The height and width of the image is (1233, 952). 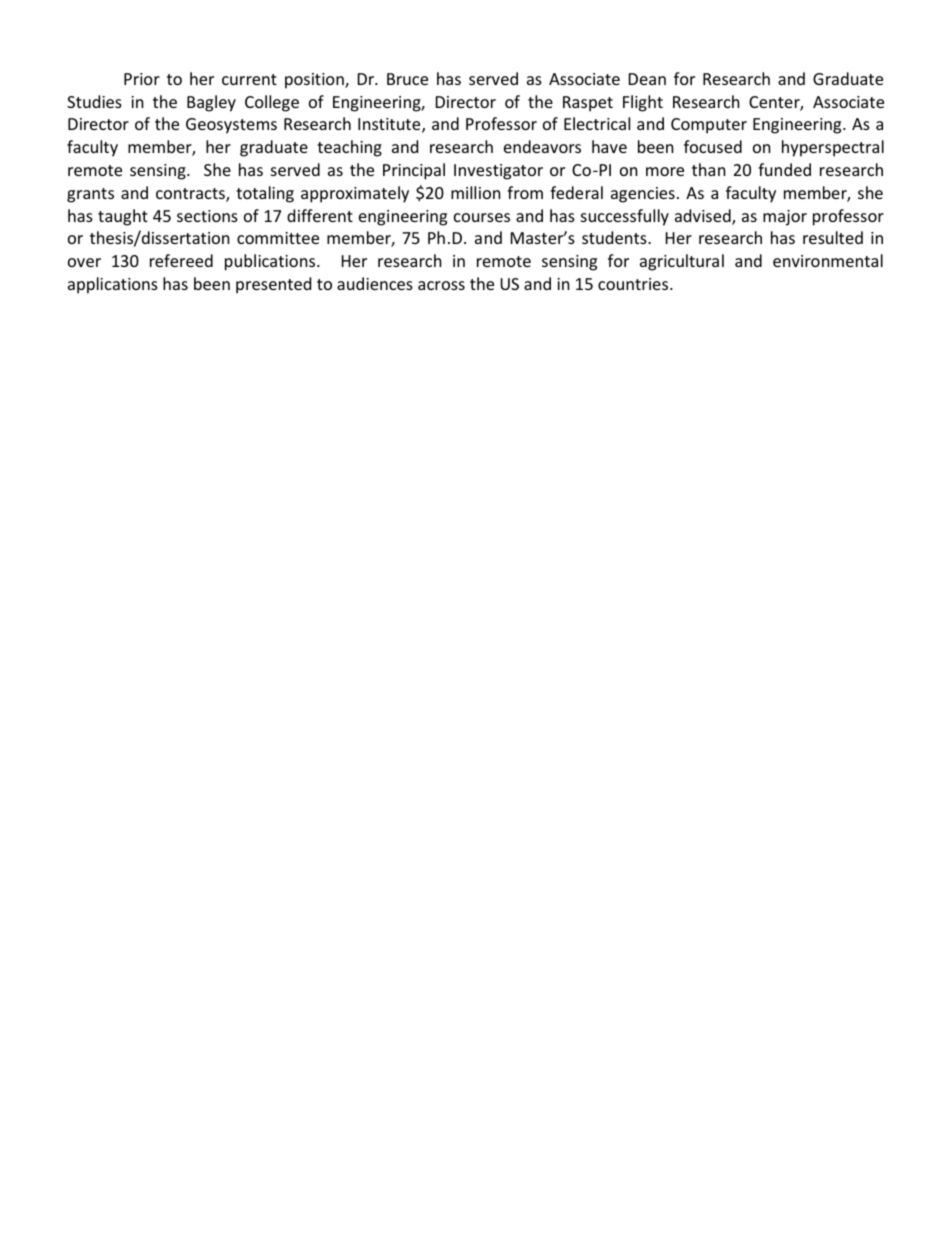 I want to click on teaching, so click(x=349, y=148).
